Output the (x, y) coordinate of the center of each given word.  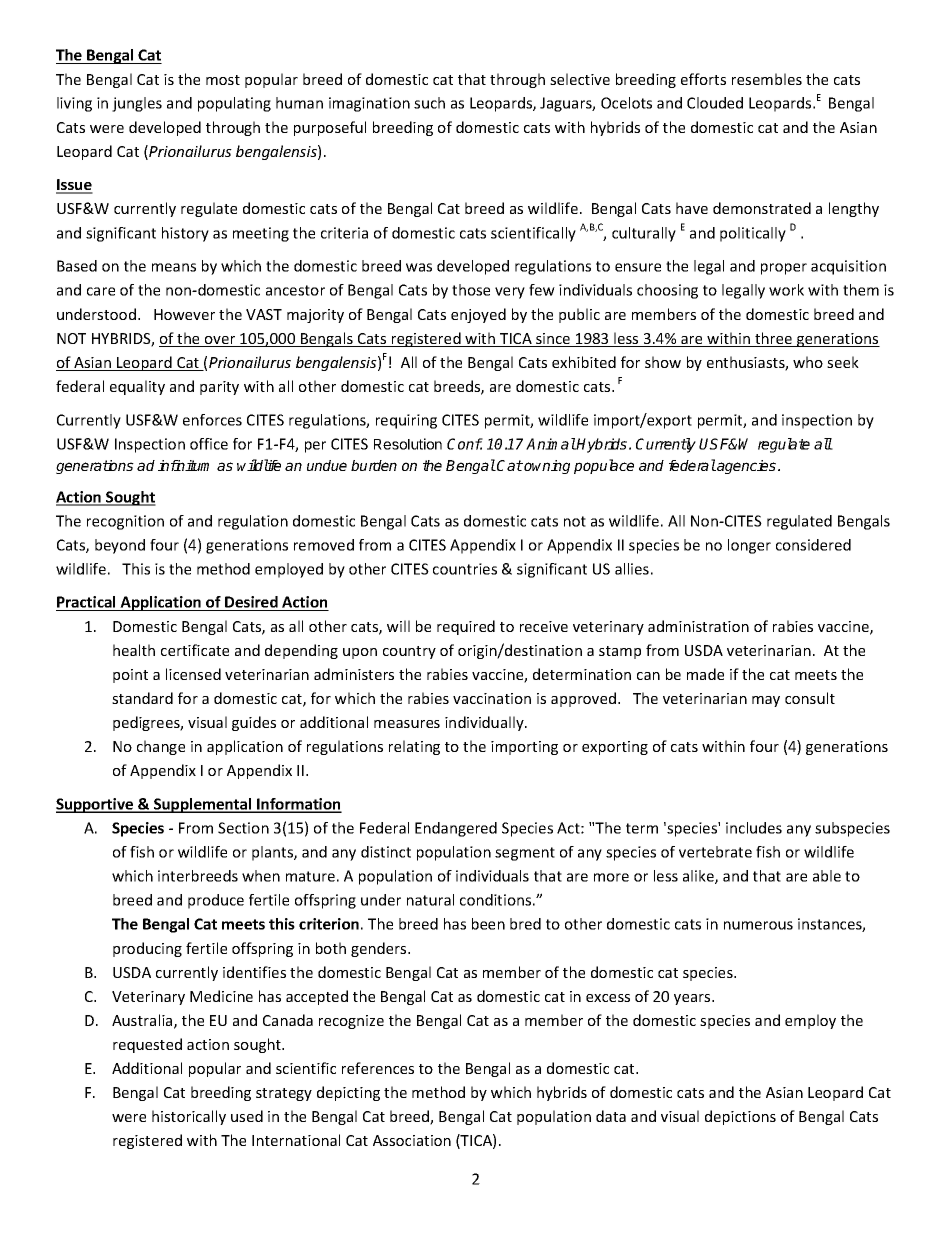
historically (189, 1117)
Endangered (456, 829)
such (429, 103)
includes (754, 828)
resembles (767, 79)
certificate (195, 650)
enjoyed (478, 315)
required (466, 627)
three (773, 339)
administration (698, 626)
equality (137, 387)
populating (234, 104)
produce (216, 901)
